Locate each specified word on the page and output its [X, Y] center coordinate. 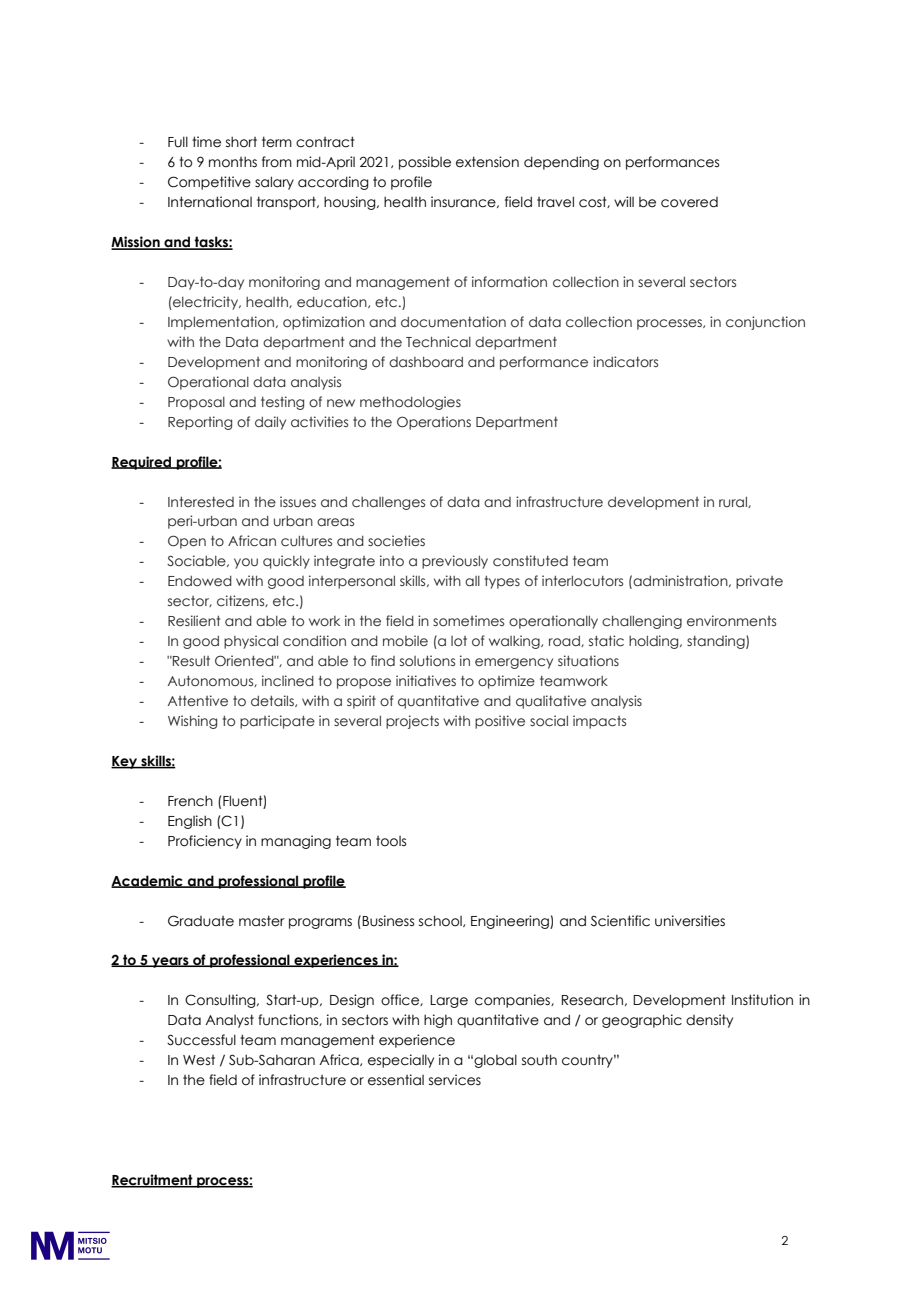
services [455, 1080]
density [709, 1021]
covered [689, 202]
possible [425, 163]
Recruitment [153, 1181]
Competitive [209, 183]
